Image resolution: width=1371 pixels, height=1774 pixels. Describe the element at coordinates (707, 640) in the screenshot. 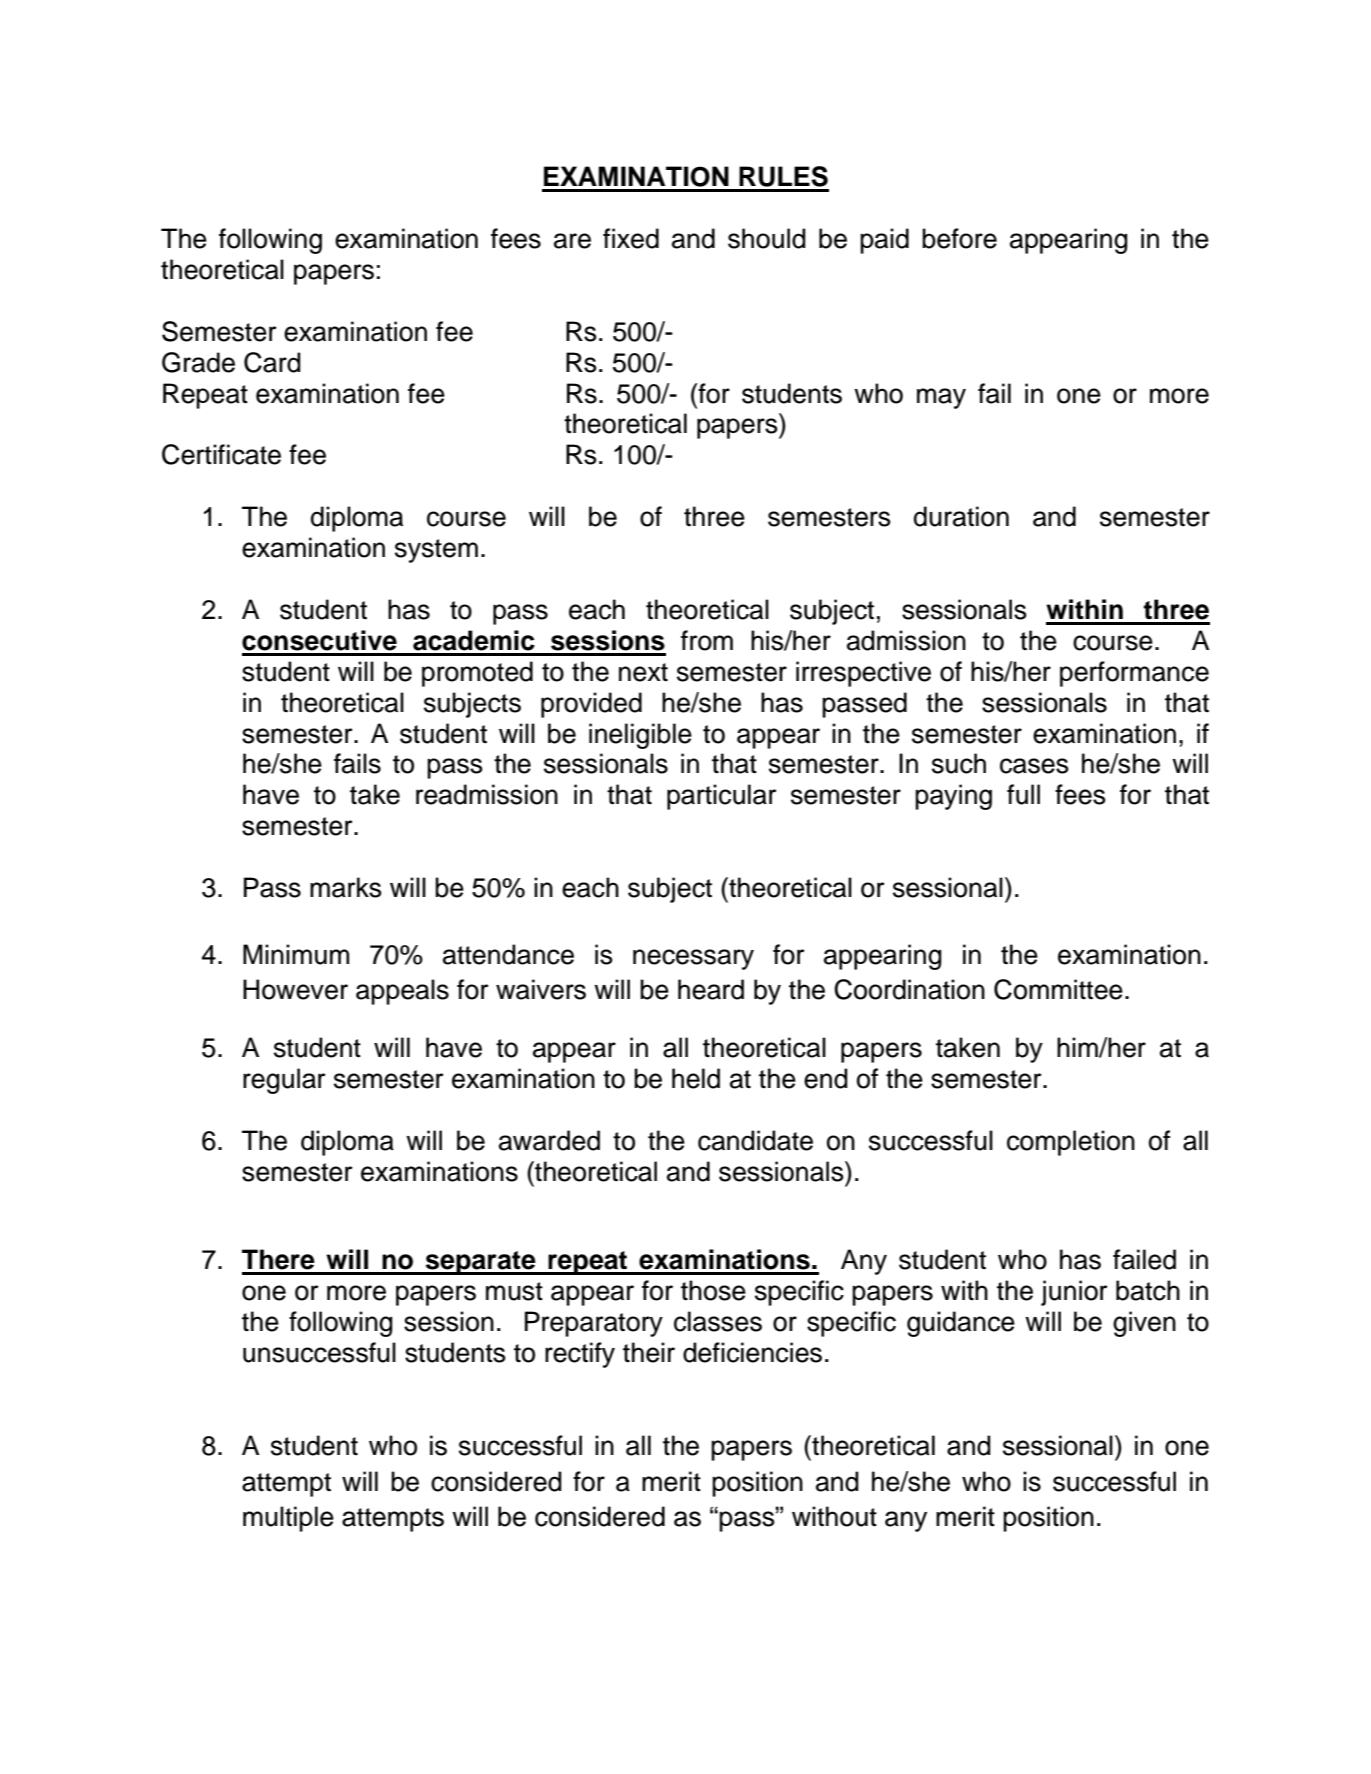

I see `from` at that location.
